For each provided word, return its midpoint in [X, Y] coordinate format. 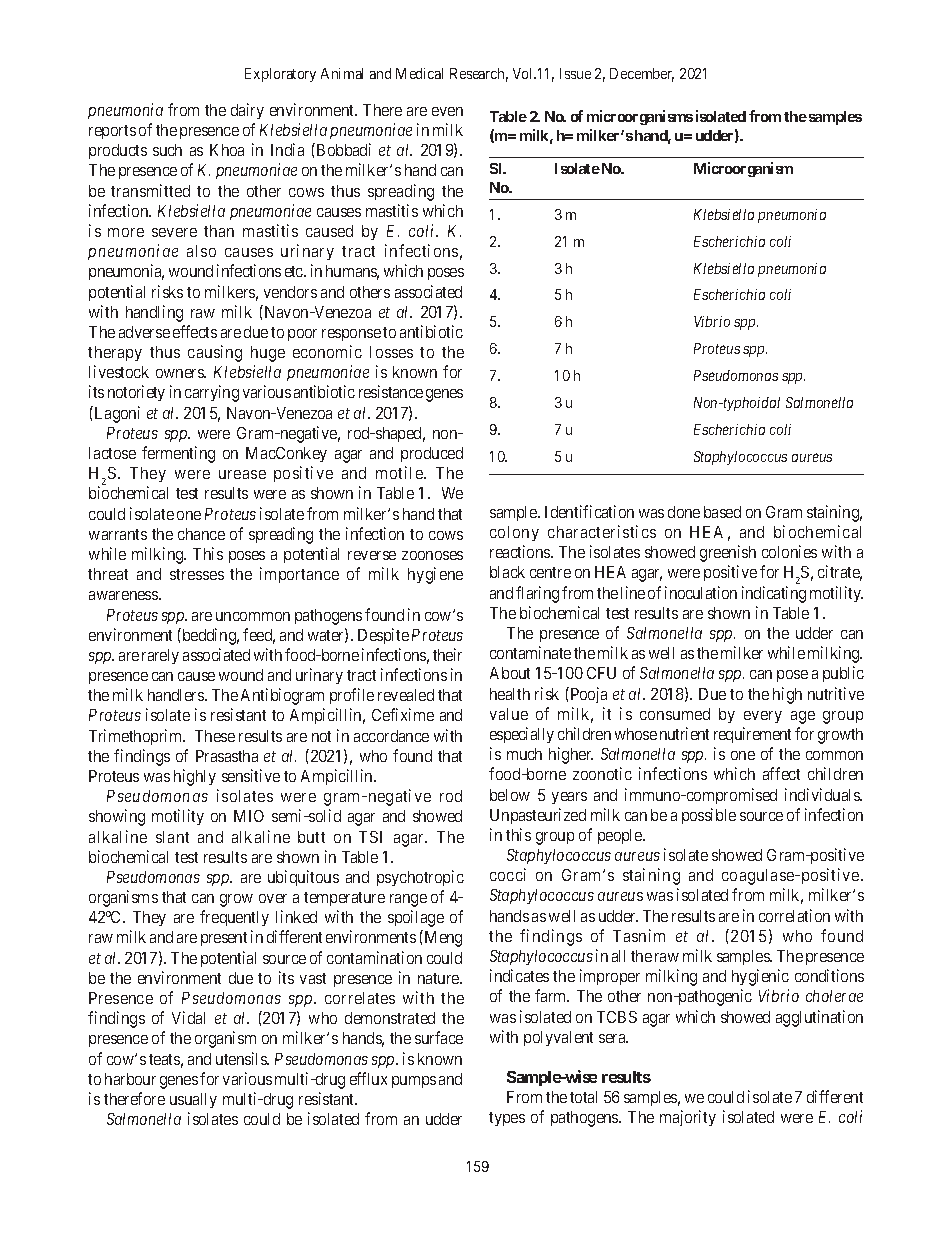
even [447, 111]
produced [432, 454]
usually [193, 1100]
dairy [247, 111]
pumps [414, 1082]
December [642, 75]
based [722, 512]
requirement [752, 735]
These [215, 736]
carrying [212, 393]
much [524, 754]
